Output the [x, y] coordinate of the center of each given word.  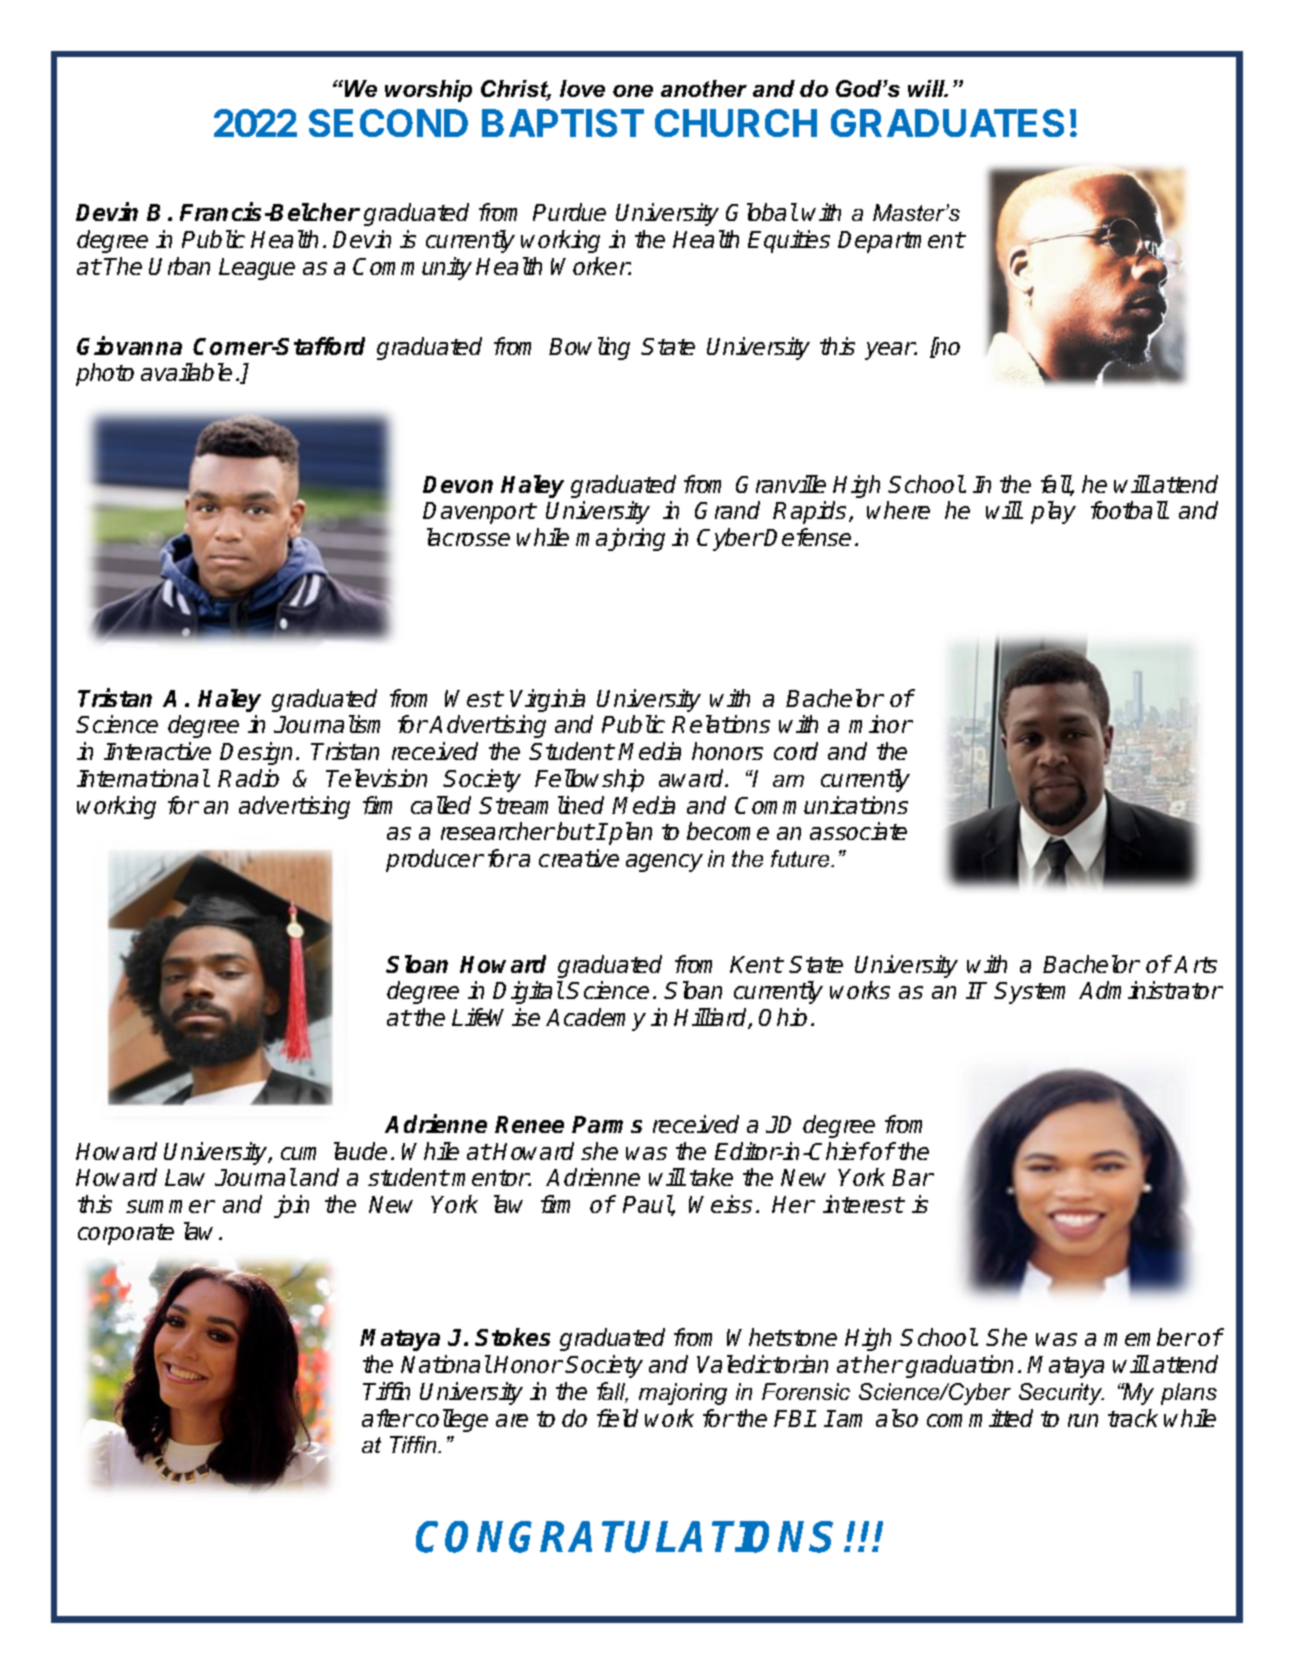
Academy [596, 1019]
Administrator [1150, 990]
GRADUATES [947, 123]
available [186, 372]
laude [360, 1151]
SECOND [388, 123]
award [693, 778]
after [387, 1418]
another [704, 88]
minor [881, 724]
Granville [781, 484]
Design [256, 753]
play [1053, 512]
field [617, 1418]
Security [1061, 1394]
